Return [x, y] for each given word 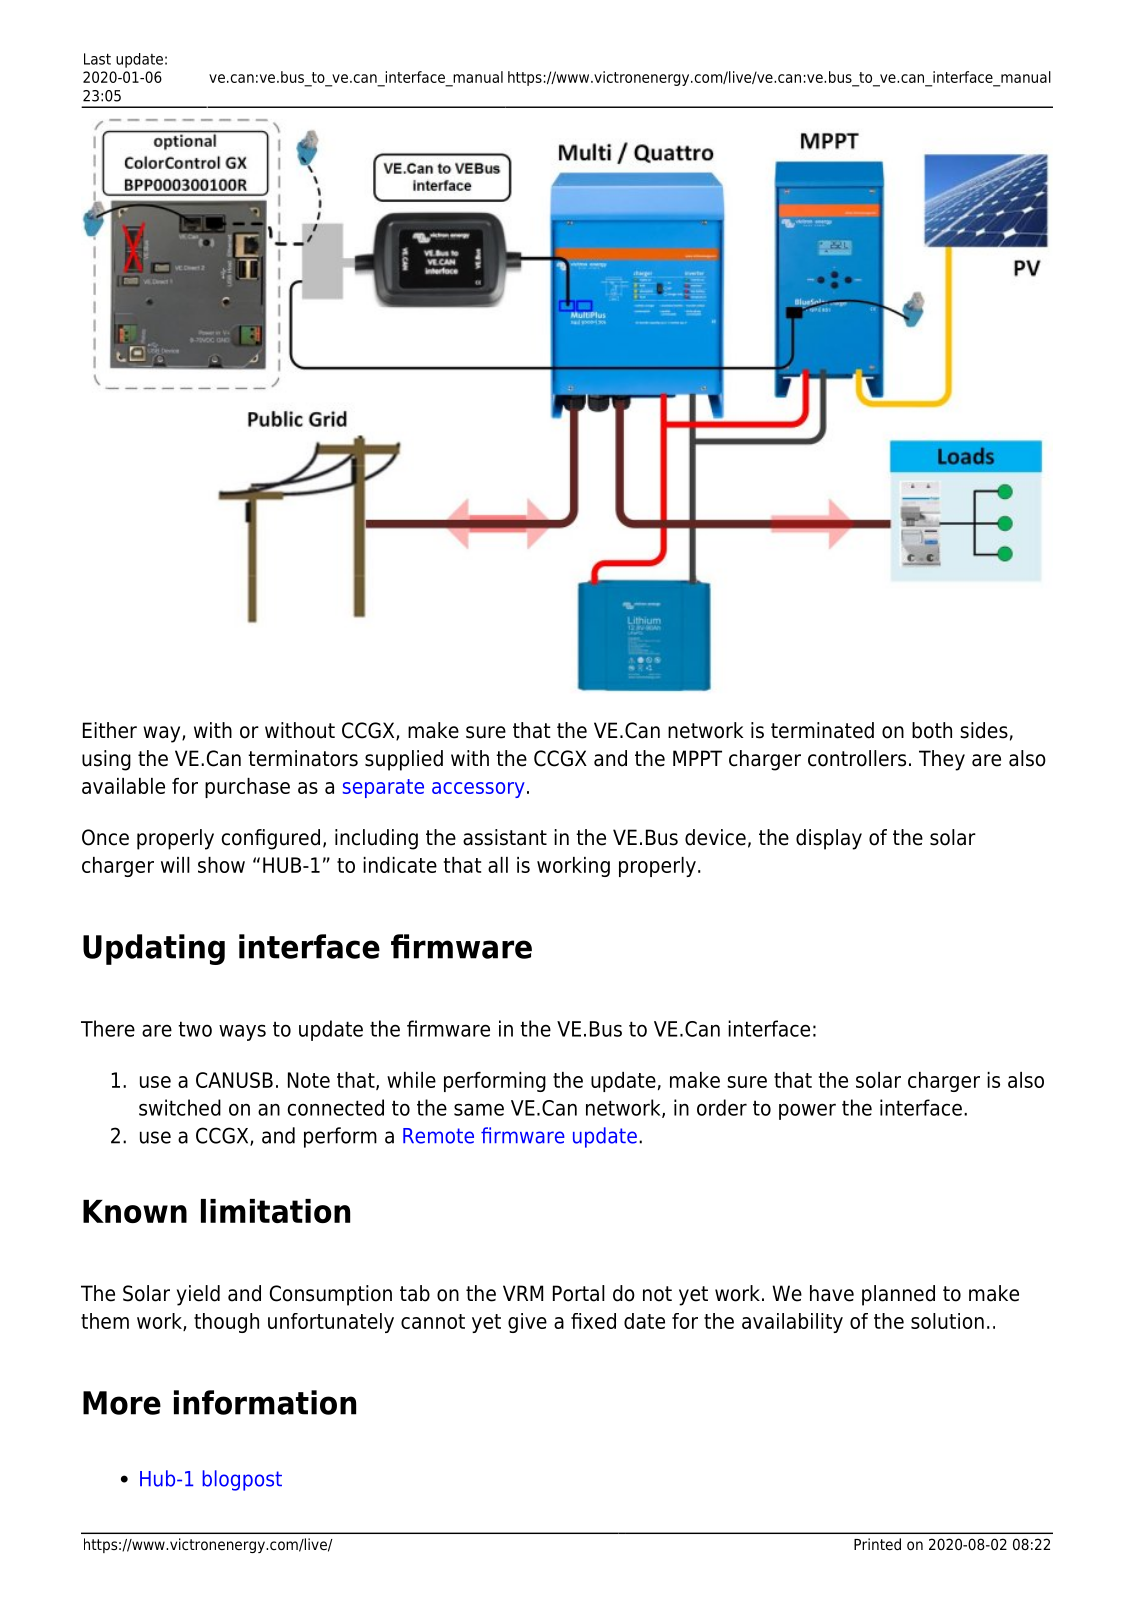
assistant [505, 837]
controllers [857, 758]
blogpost [242, 1480]
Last [97, 59]
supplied [404, 760]
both [932, 730]
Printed [877, 1544]
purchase [247, 788]
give [527, 1323]
